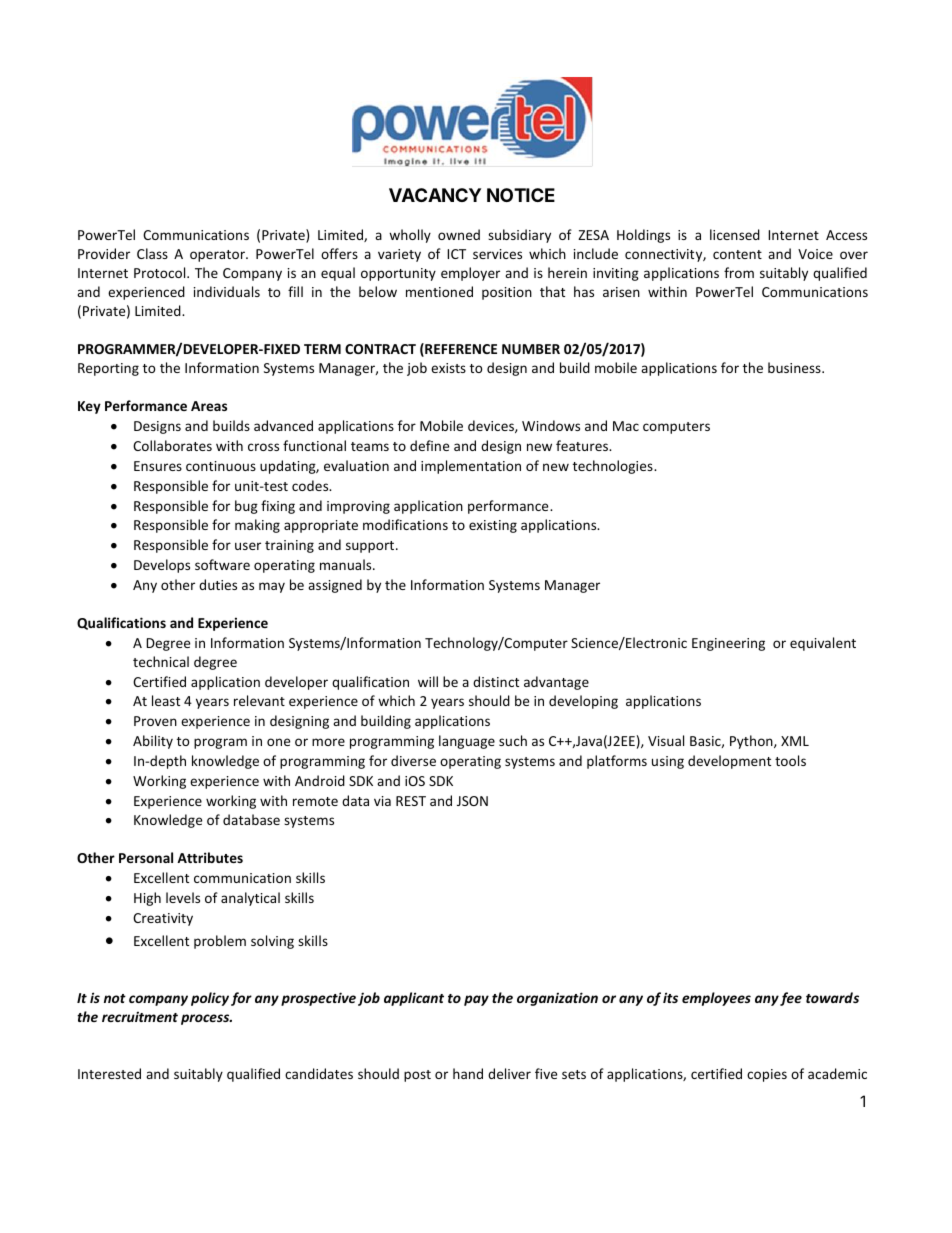 Image resolution: width=952 pixels, height=1233 pixels. I want to click on technical, so click(161, 661).
